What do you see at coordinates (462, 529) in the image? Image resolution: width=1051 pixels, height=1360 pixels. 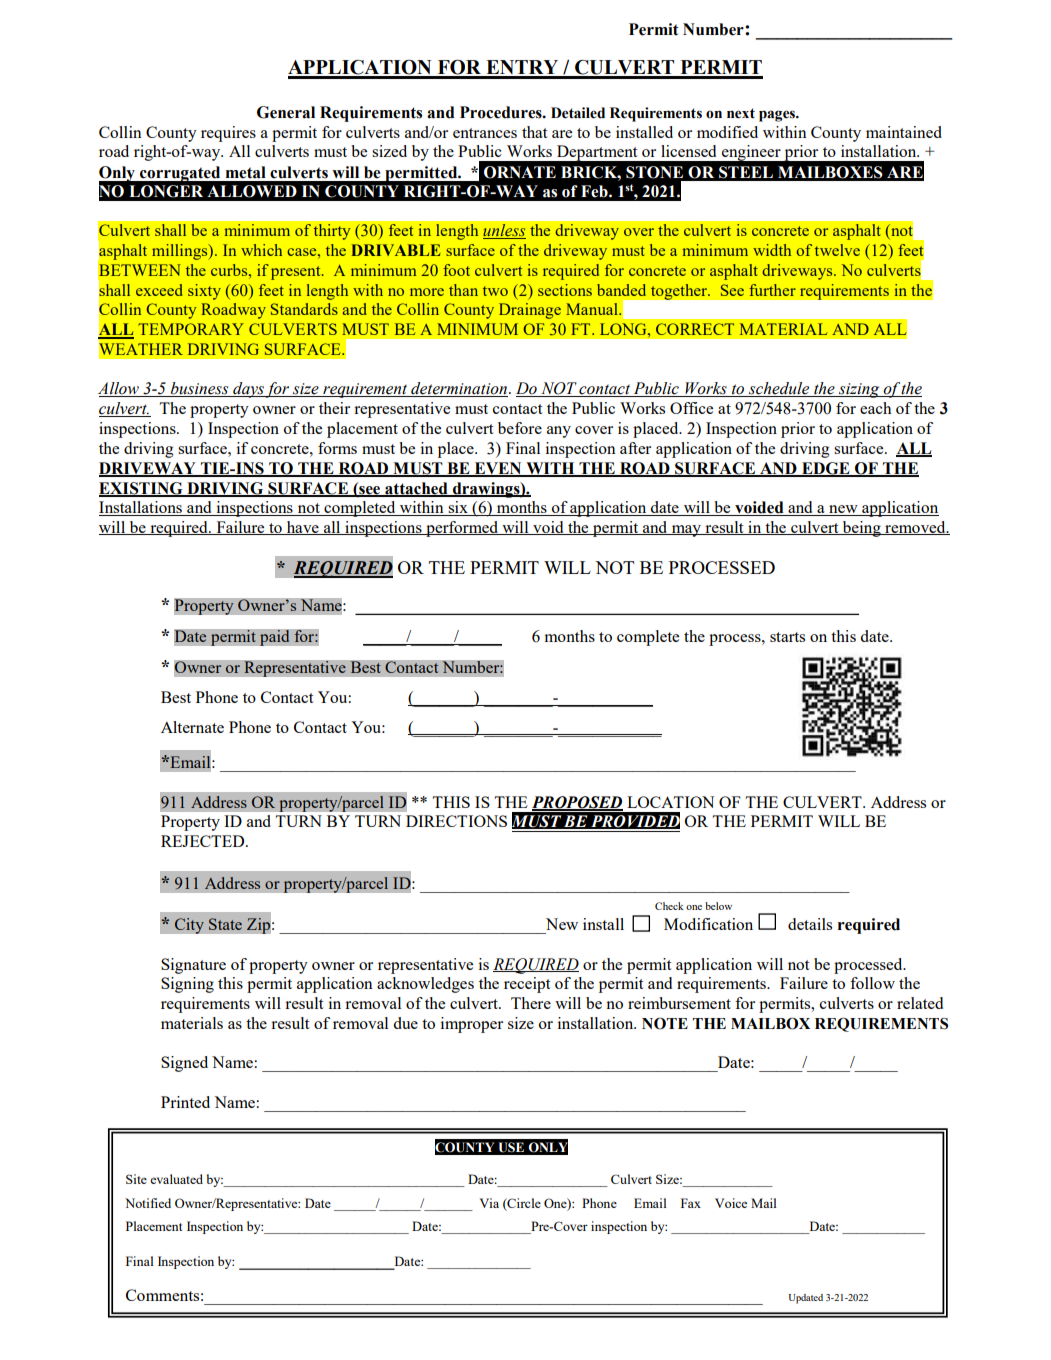 I see `performed` at bounding box center [462, 529].
